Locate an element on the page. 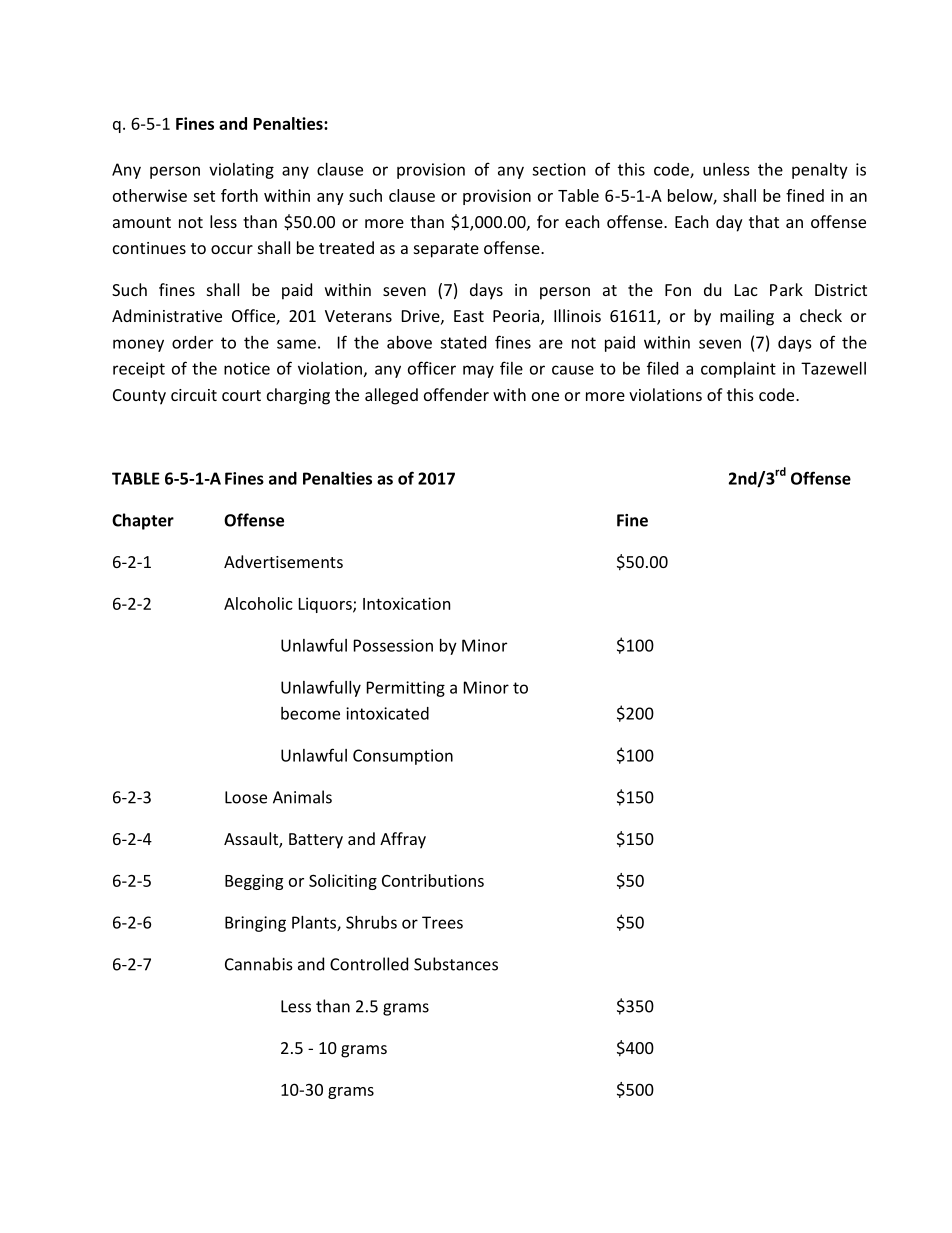 Image resolution: width=952 pixels, height=1233 pixels. that is located at coordinates (764, 221).
